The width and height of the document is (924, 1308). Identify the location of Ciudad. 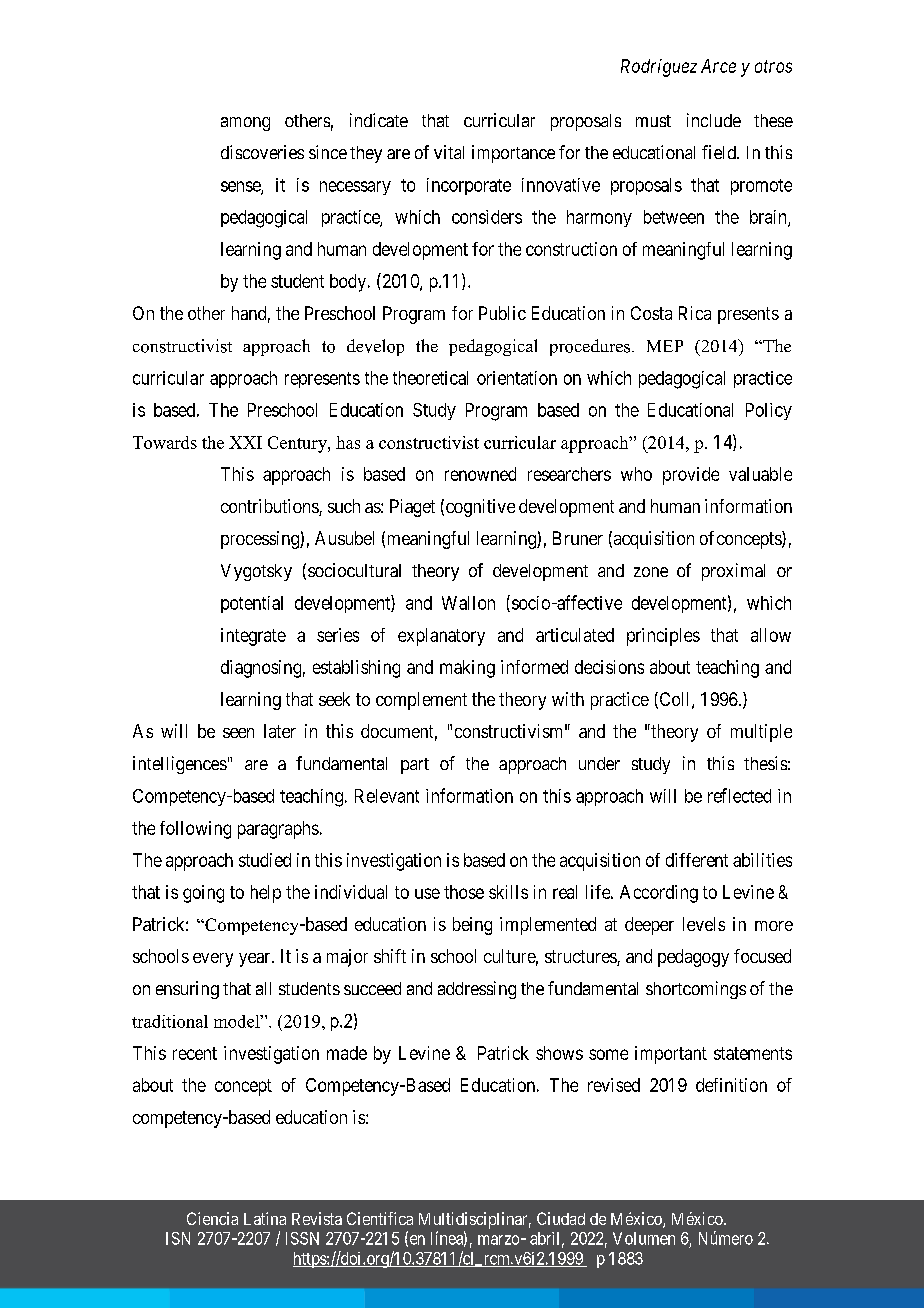
(561, 1218).
